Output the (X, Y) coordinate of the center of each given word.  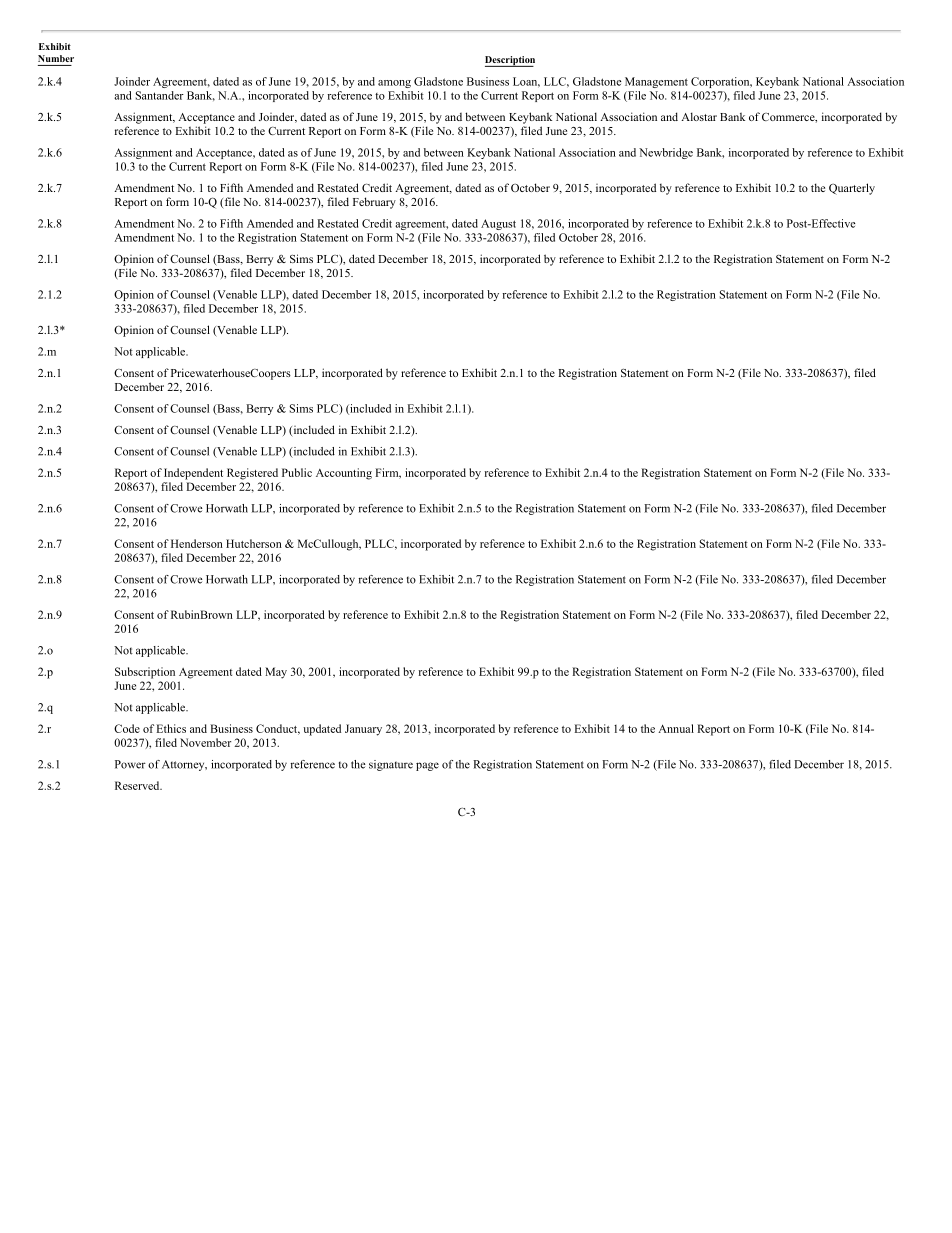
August (498, 224)
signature (391, 765)
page (427, 766)
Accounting (344, 474)
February (374, 203)
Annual (676, 728)
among (394, 84)
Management (656, 82)
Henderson (197, 543)
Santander (160, 95)
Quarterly (852, 189)
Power (130, 764)
